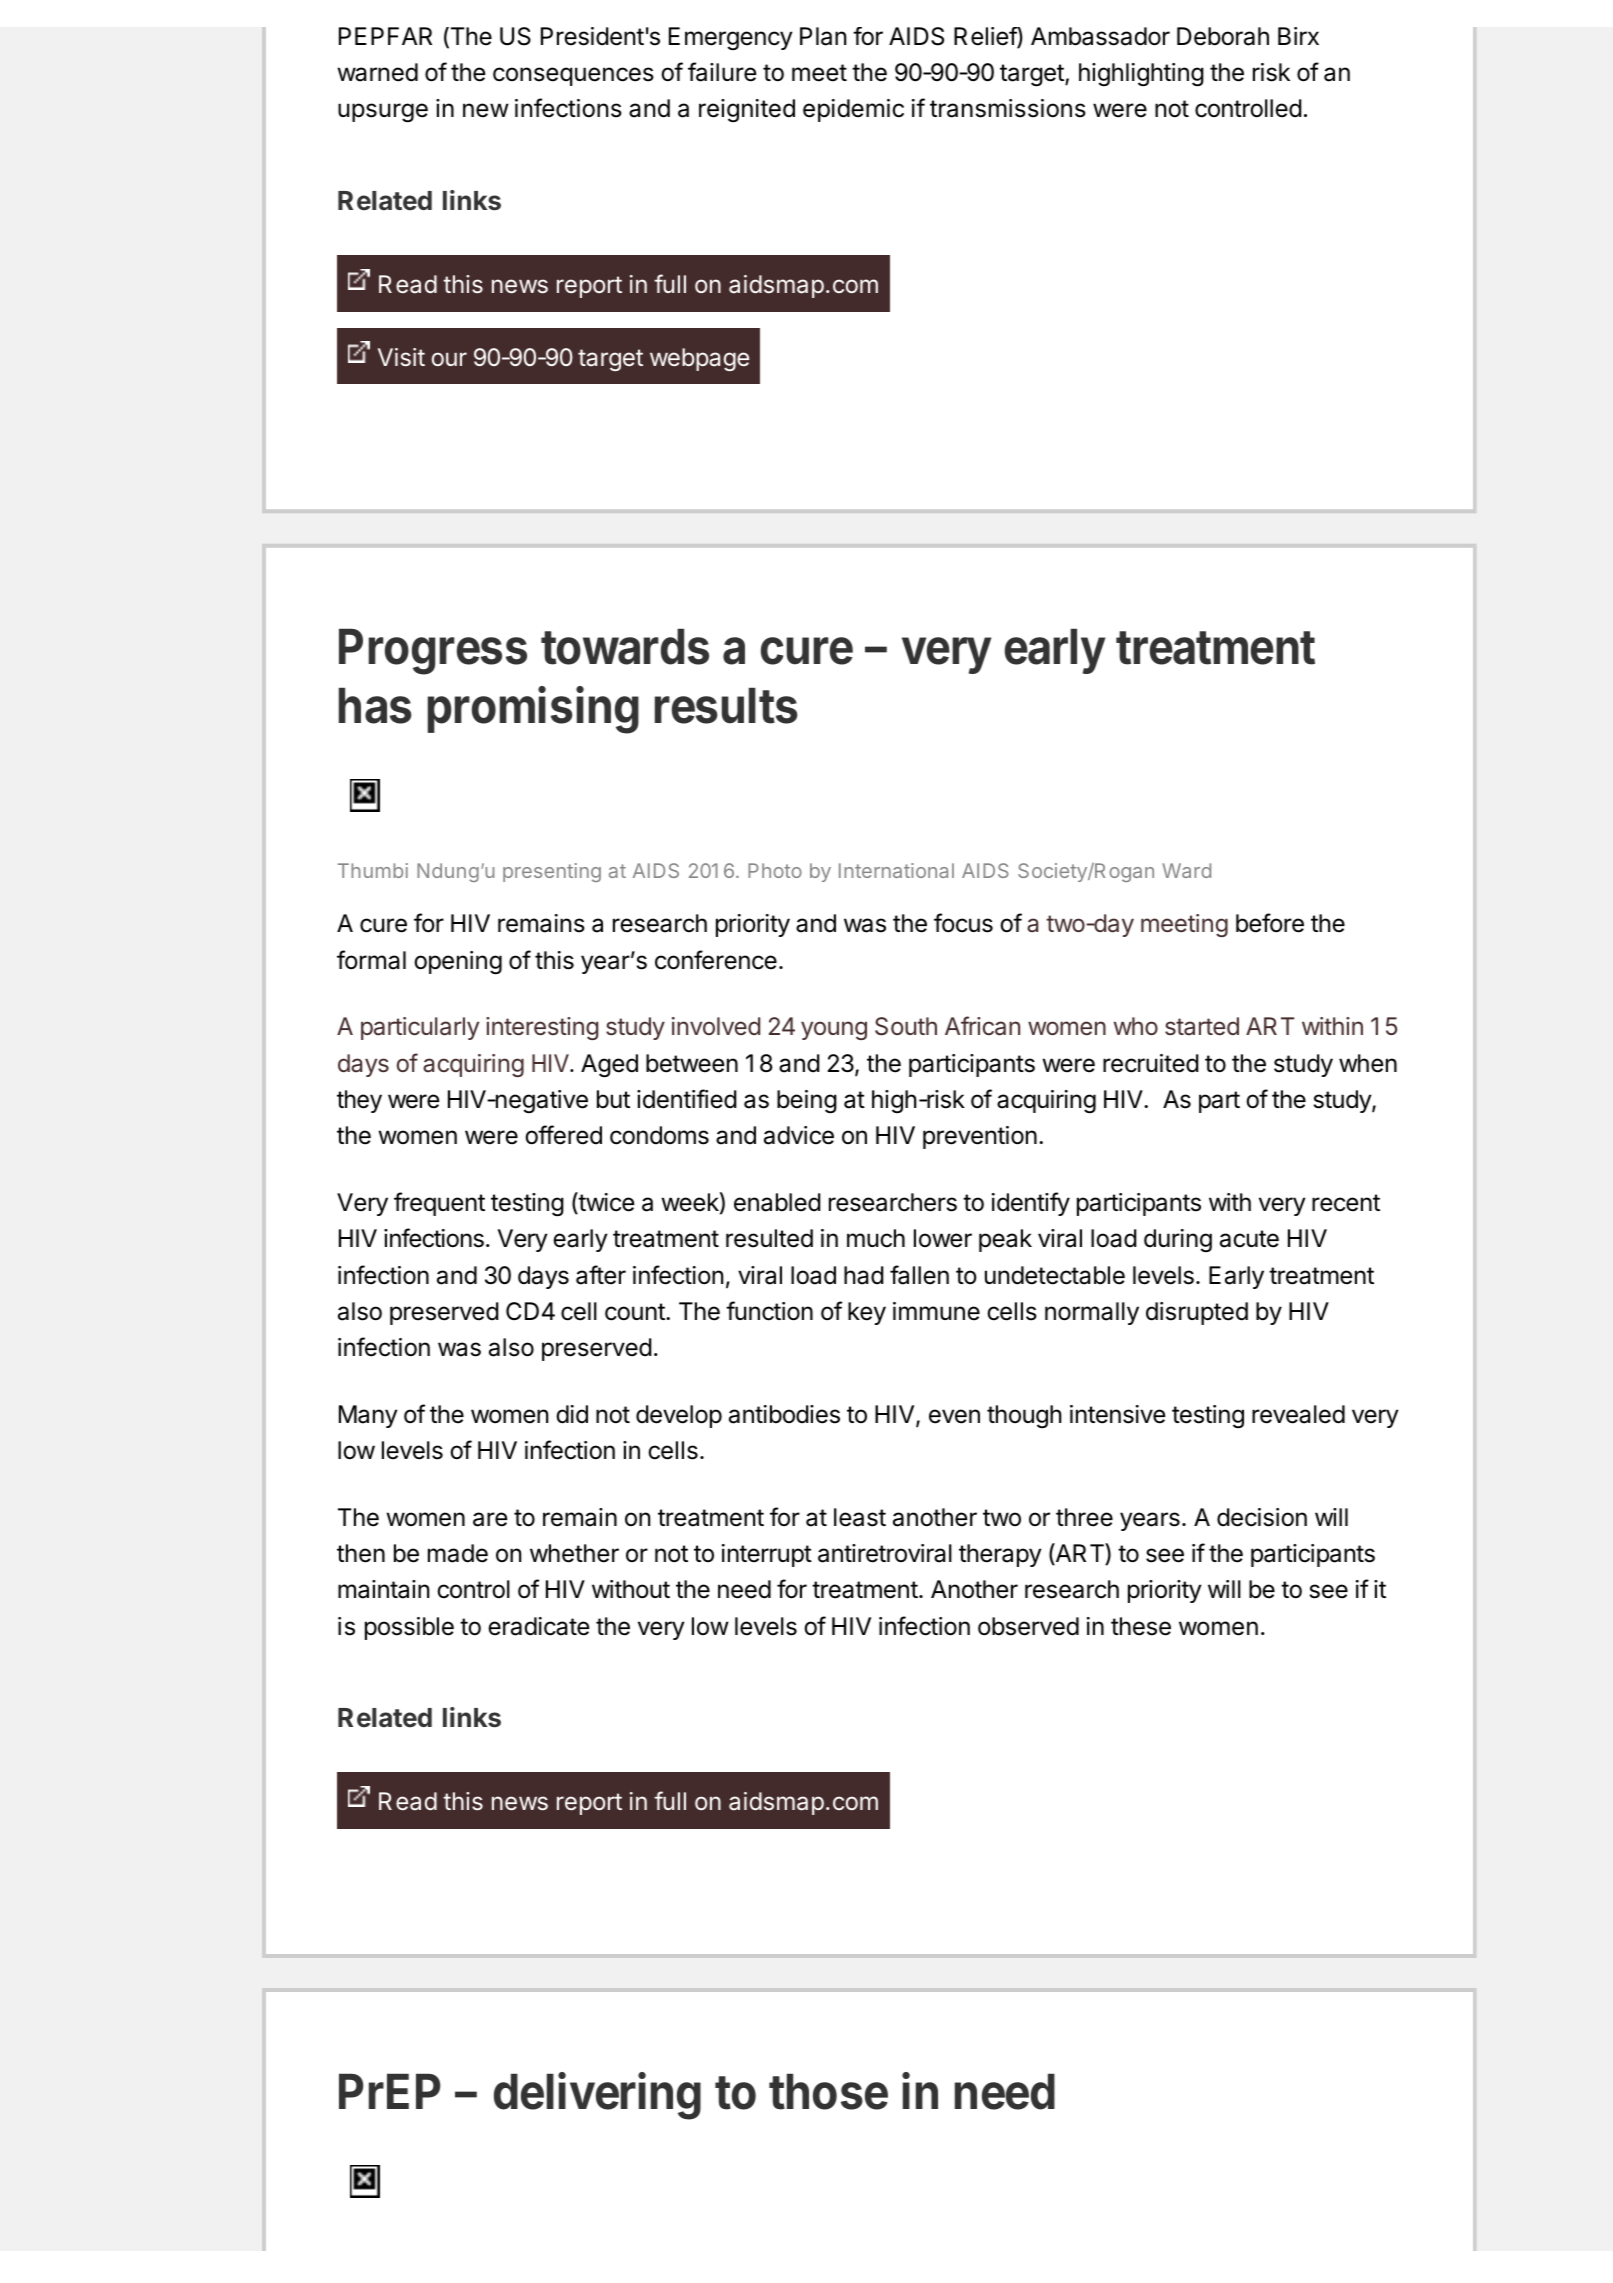 This screenshot has height=2283, width=1613. Describe the element at coordinates (1202, 1026) in the screenshot. I see `started` at that location.
